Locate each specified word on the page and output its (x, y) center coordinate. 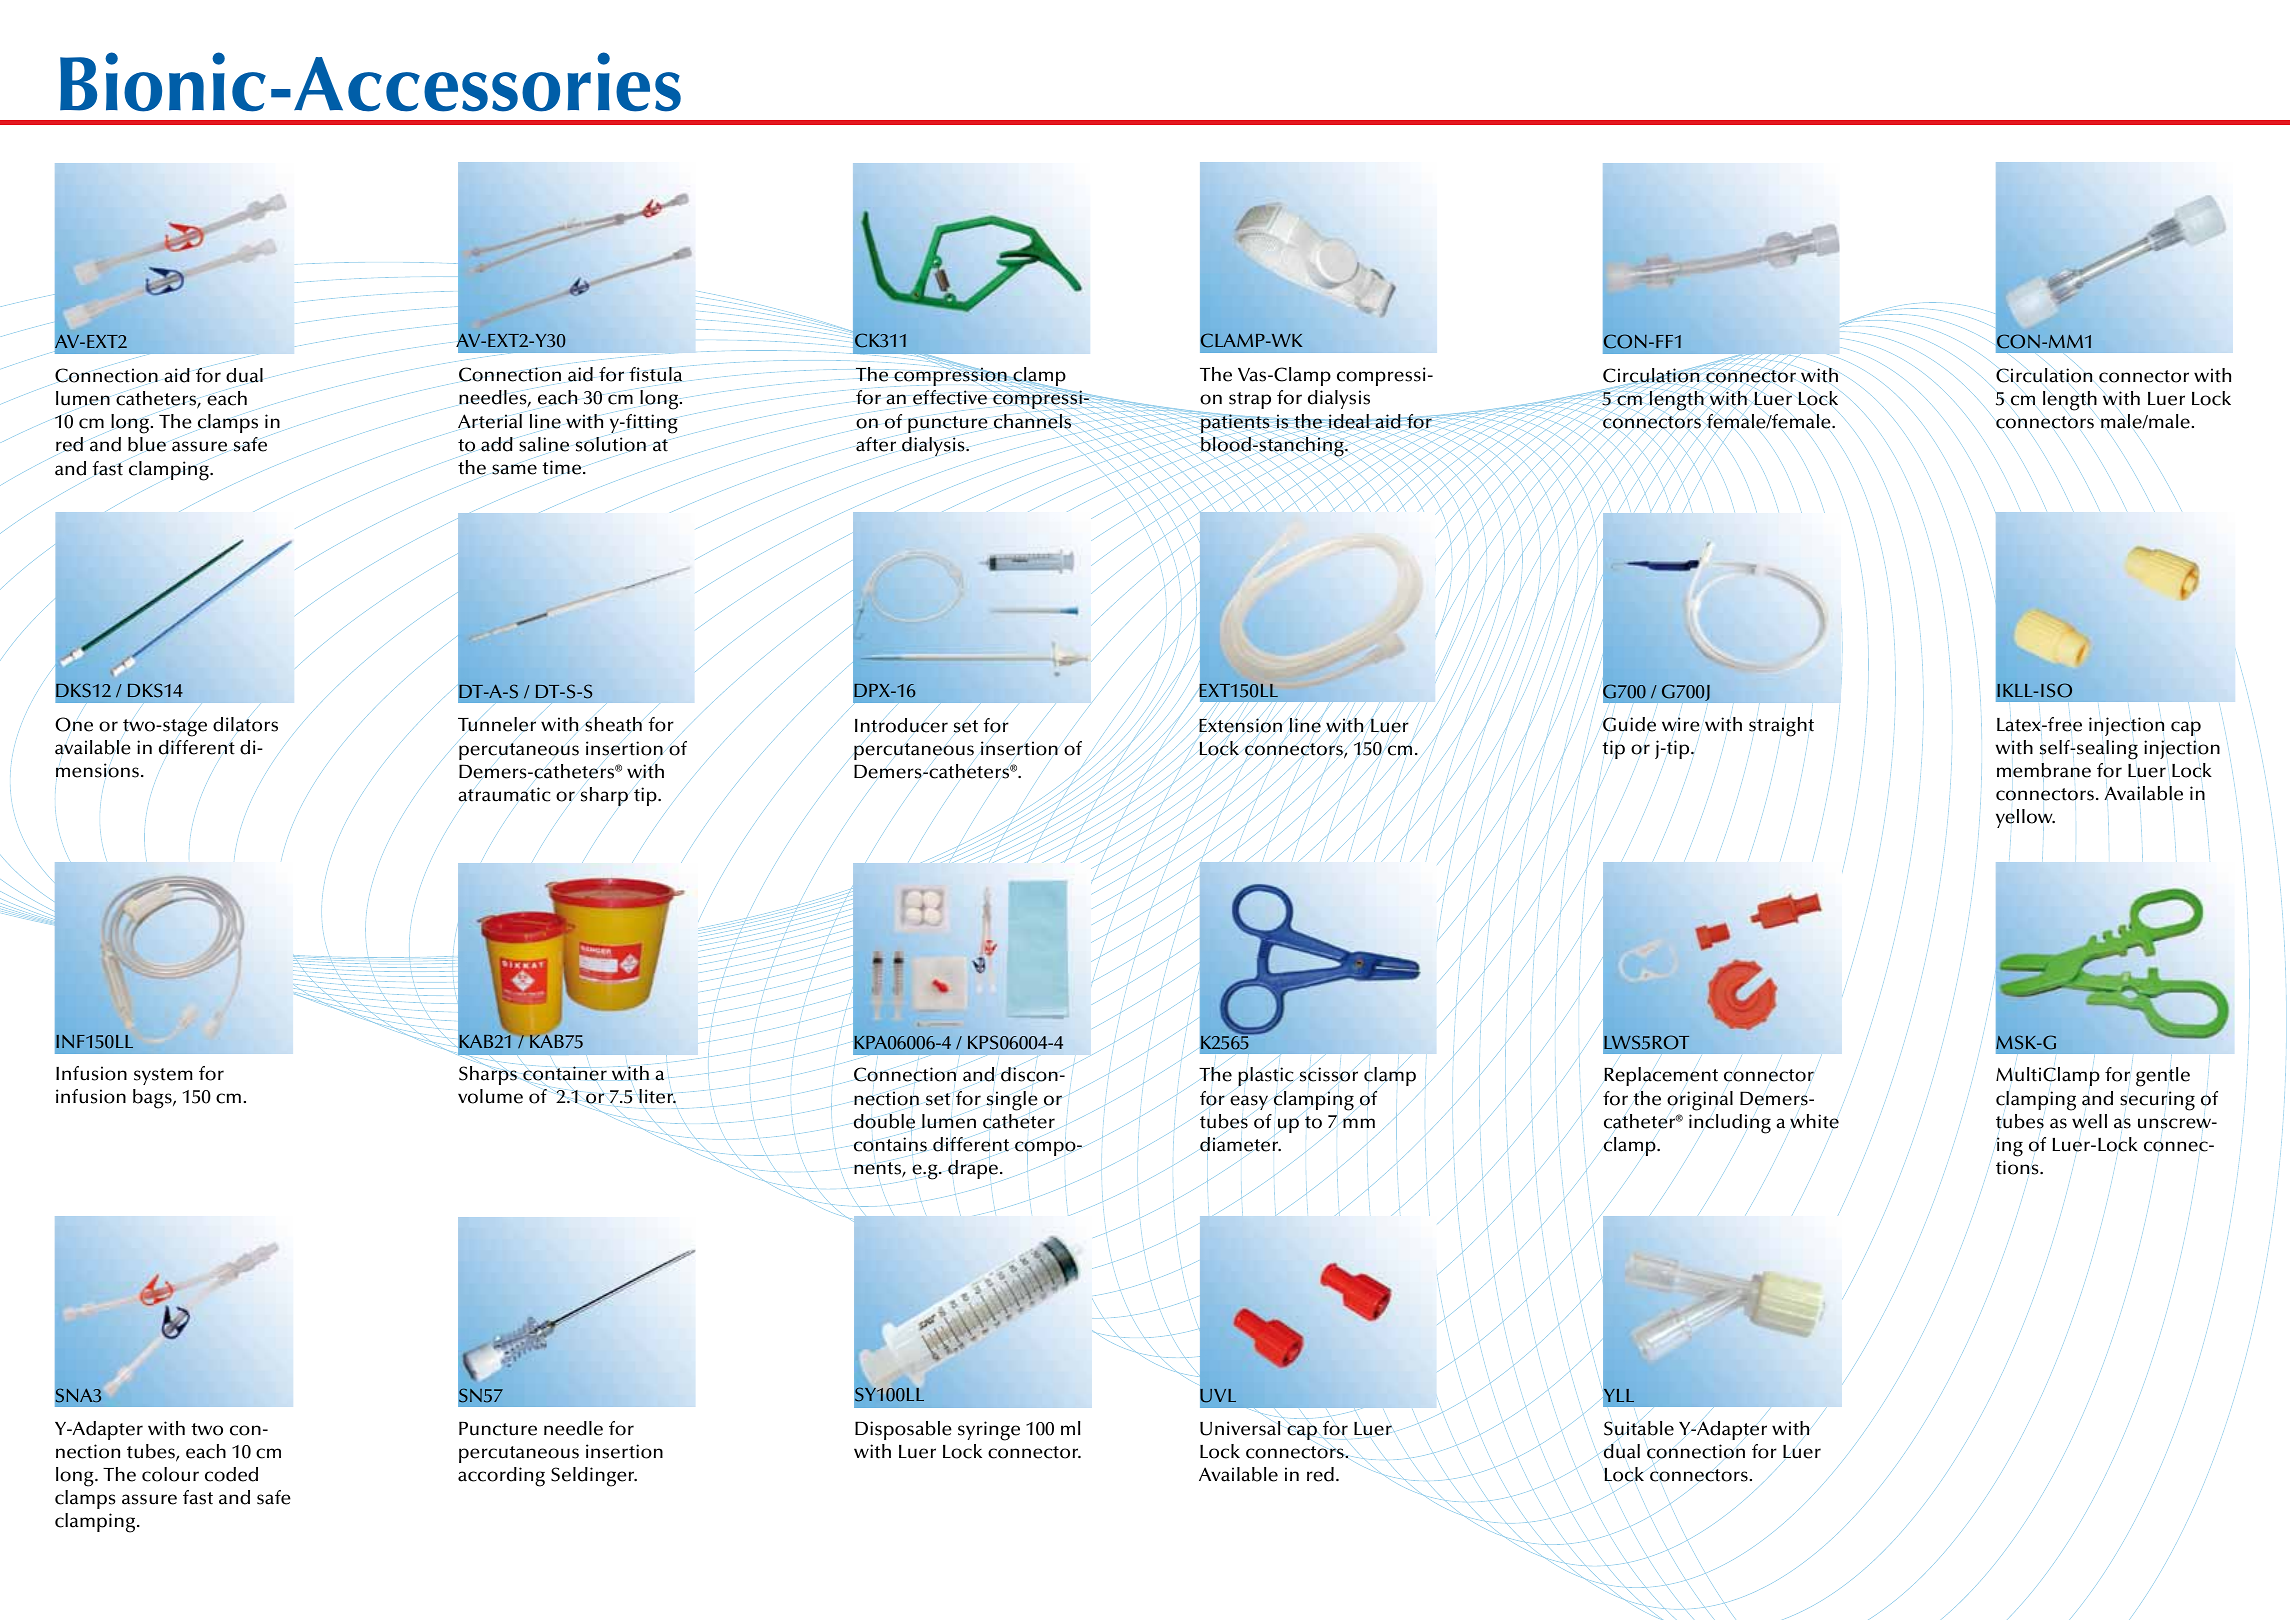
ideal (1349, 422)
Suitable (1639, 1428)
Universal (1240, 1428)
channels (1034, 420)
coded (231, 1474)
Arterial (489, 422)
